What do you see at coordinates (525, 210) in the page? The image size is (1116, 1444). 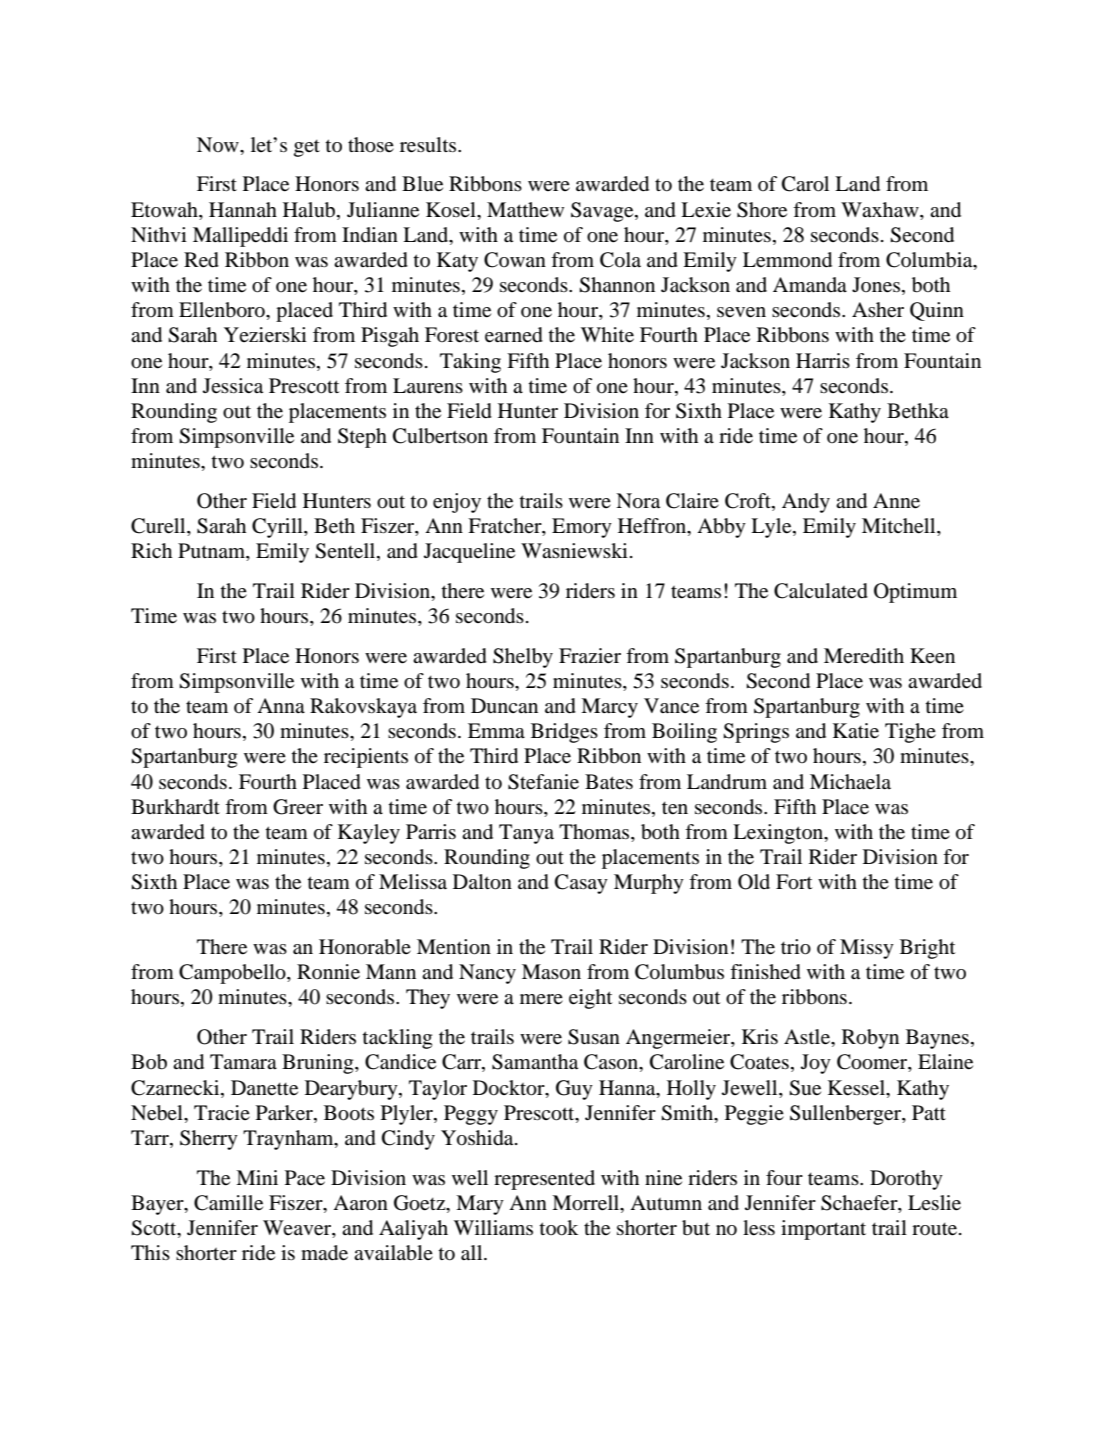 I see `Matthew` at bounding box center [525, 210].
